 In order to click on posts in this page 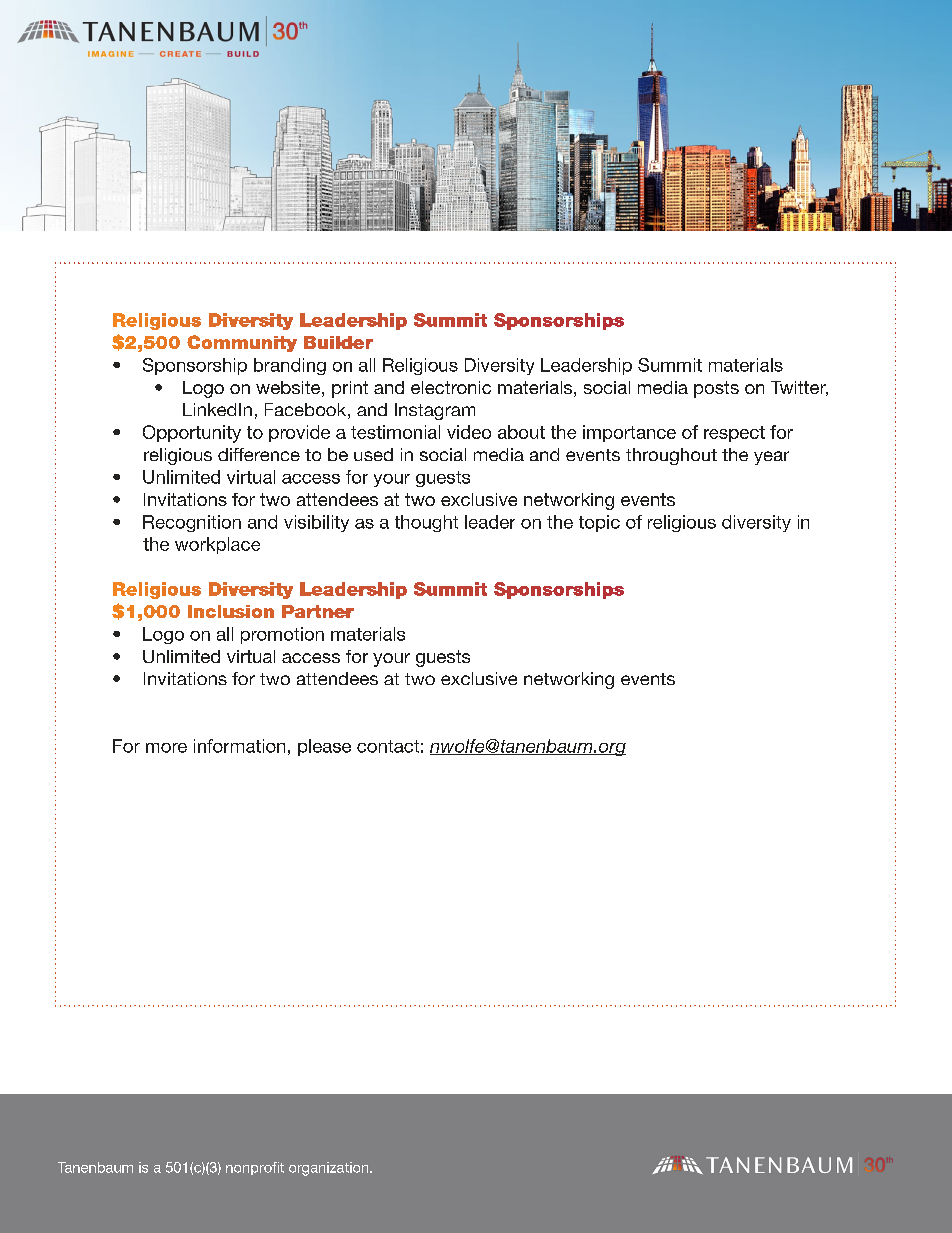, I will do `click(716, 389)`.
